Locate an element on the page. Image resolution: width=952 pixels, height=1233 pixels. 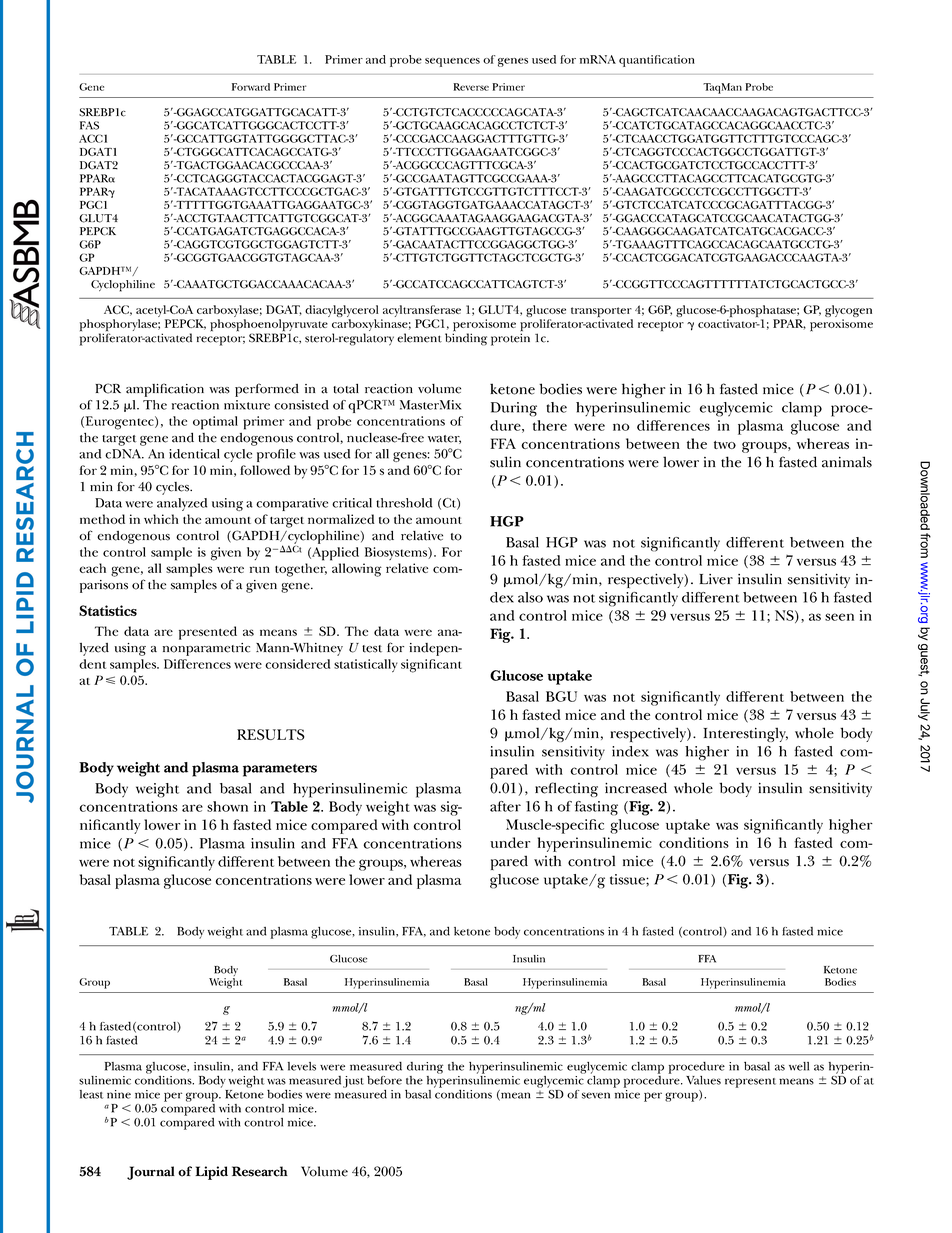
Lipid is located at coordinates (211, 1173).
